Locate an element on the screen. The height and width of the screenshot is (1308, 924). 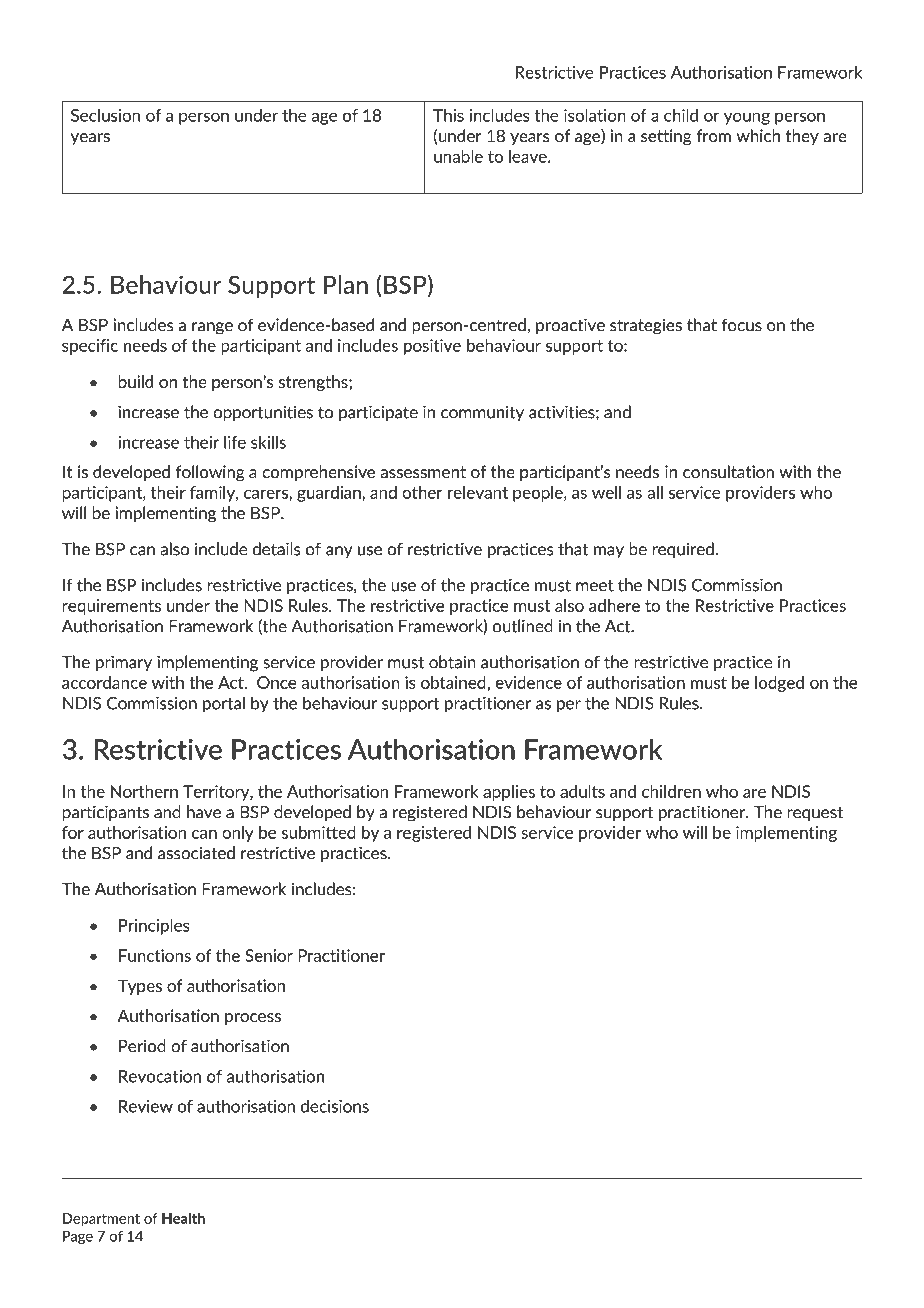
primary is located at coordinates (124, 663).
